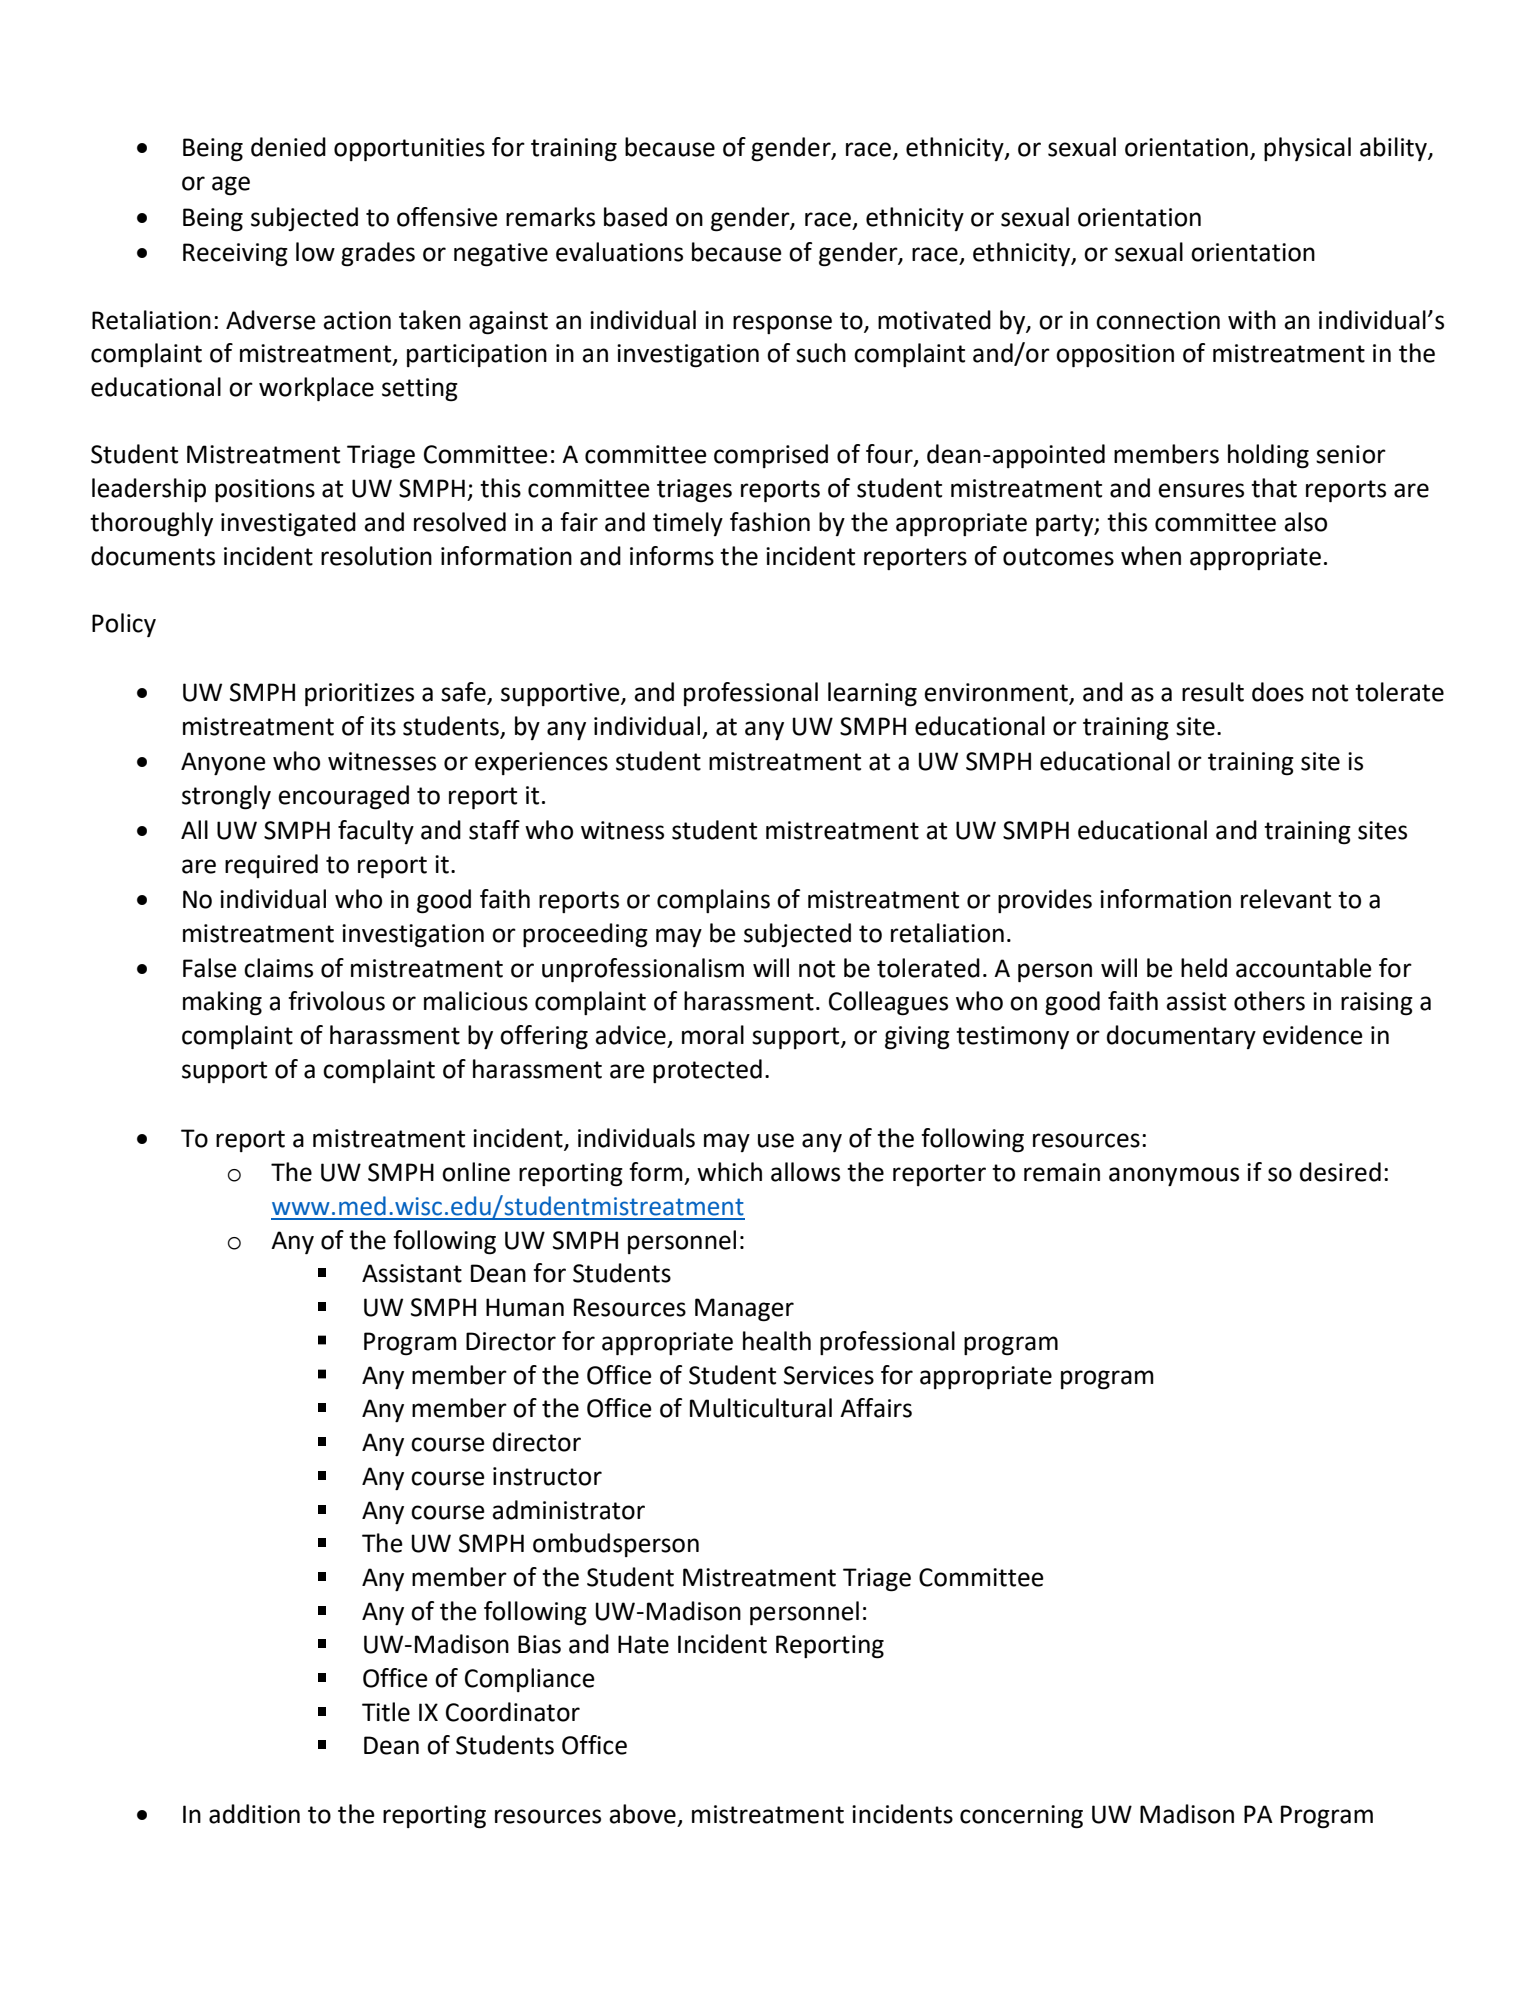 Image resolution: width=1538 pixels, height=1990 pixels. I want to click on above, so click(642, 1814).
